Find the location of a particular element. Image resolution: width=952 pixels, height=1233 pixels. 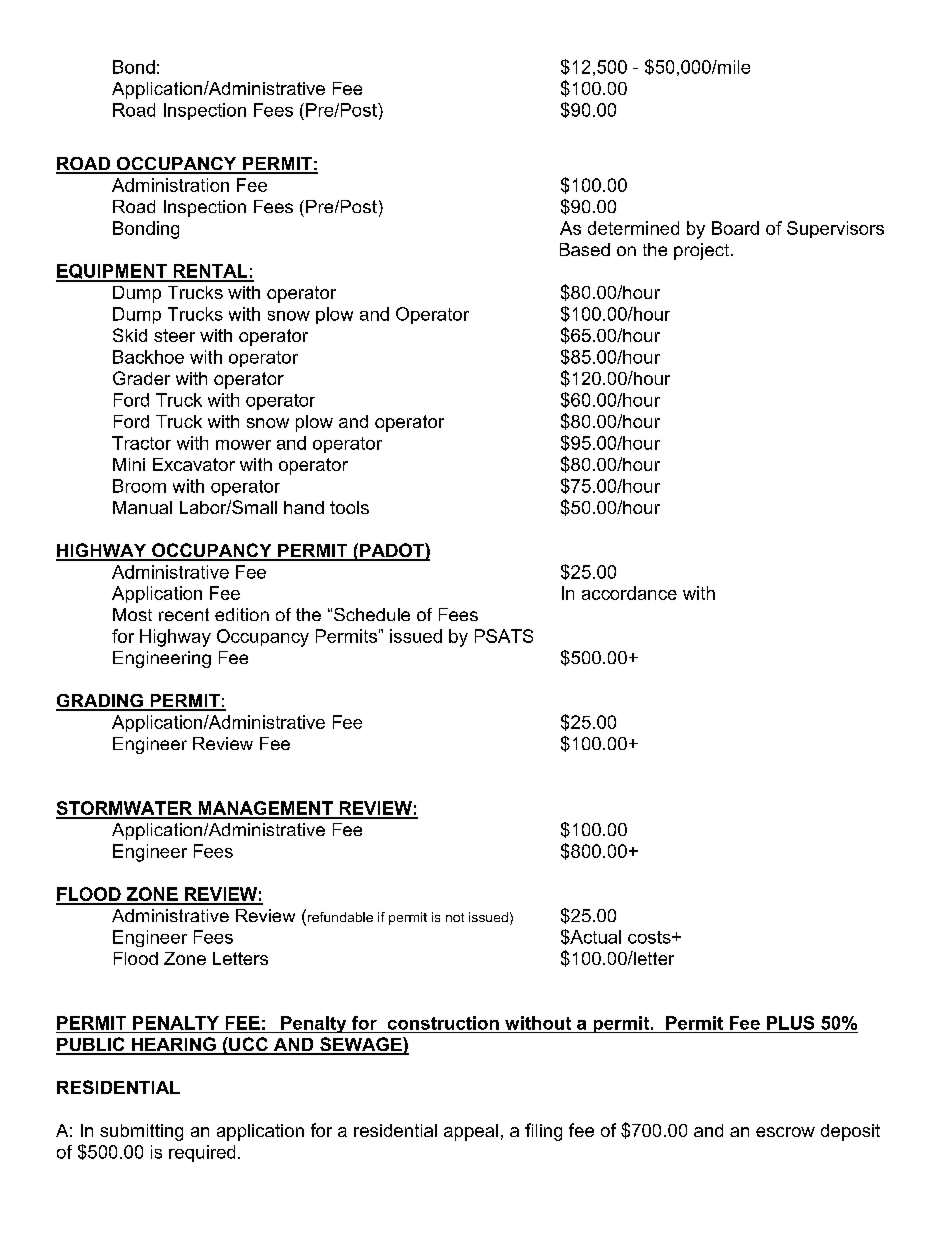

Based is located at coordinates (585, 249).
